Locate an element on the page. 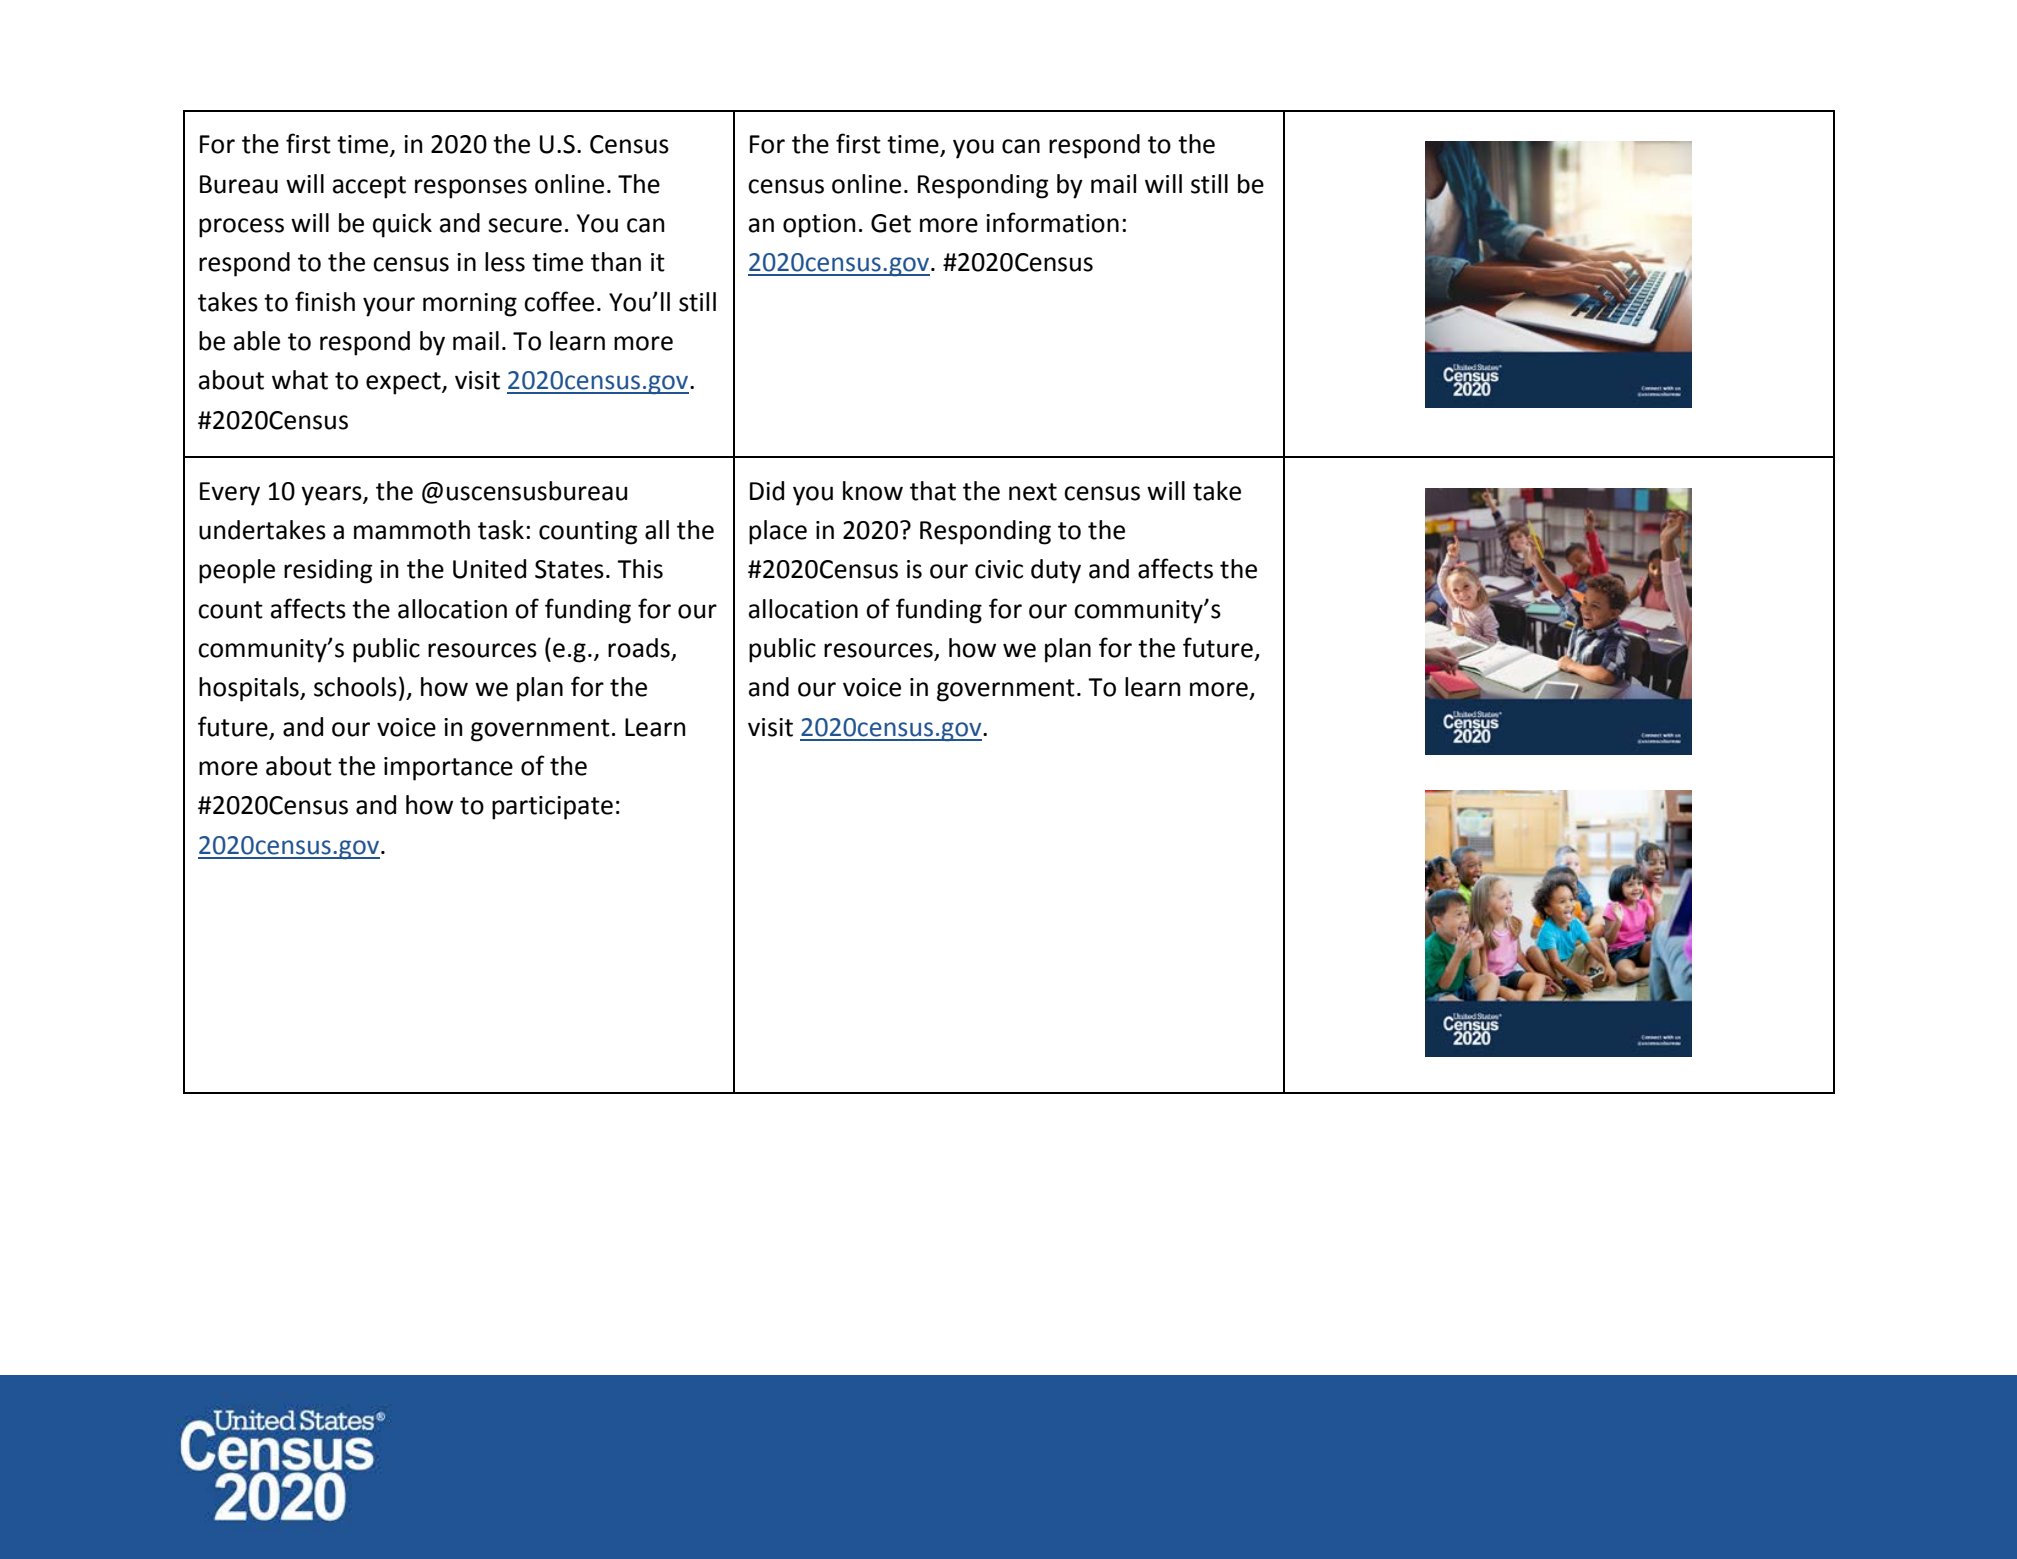  finish is located at coordinates (325, 301).
